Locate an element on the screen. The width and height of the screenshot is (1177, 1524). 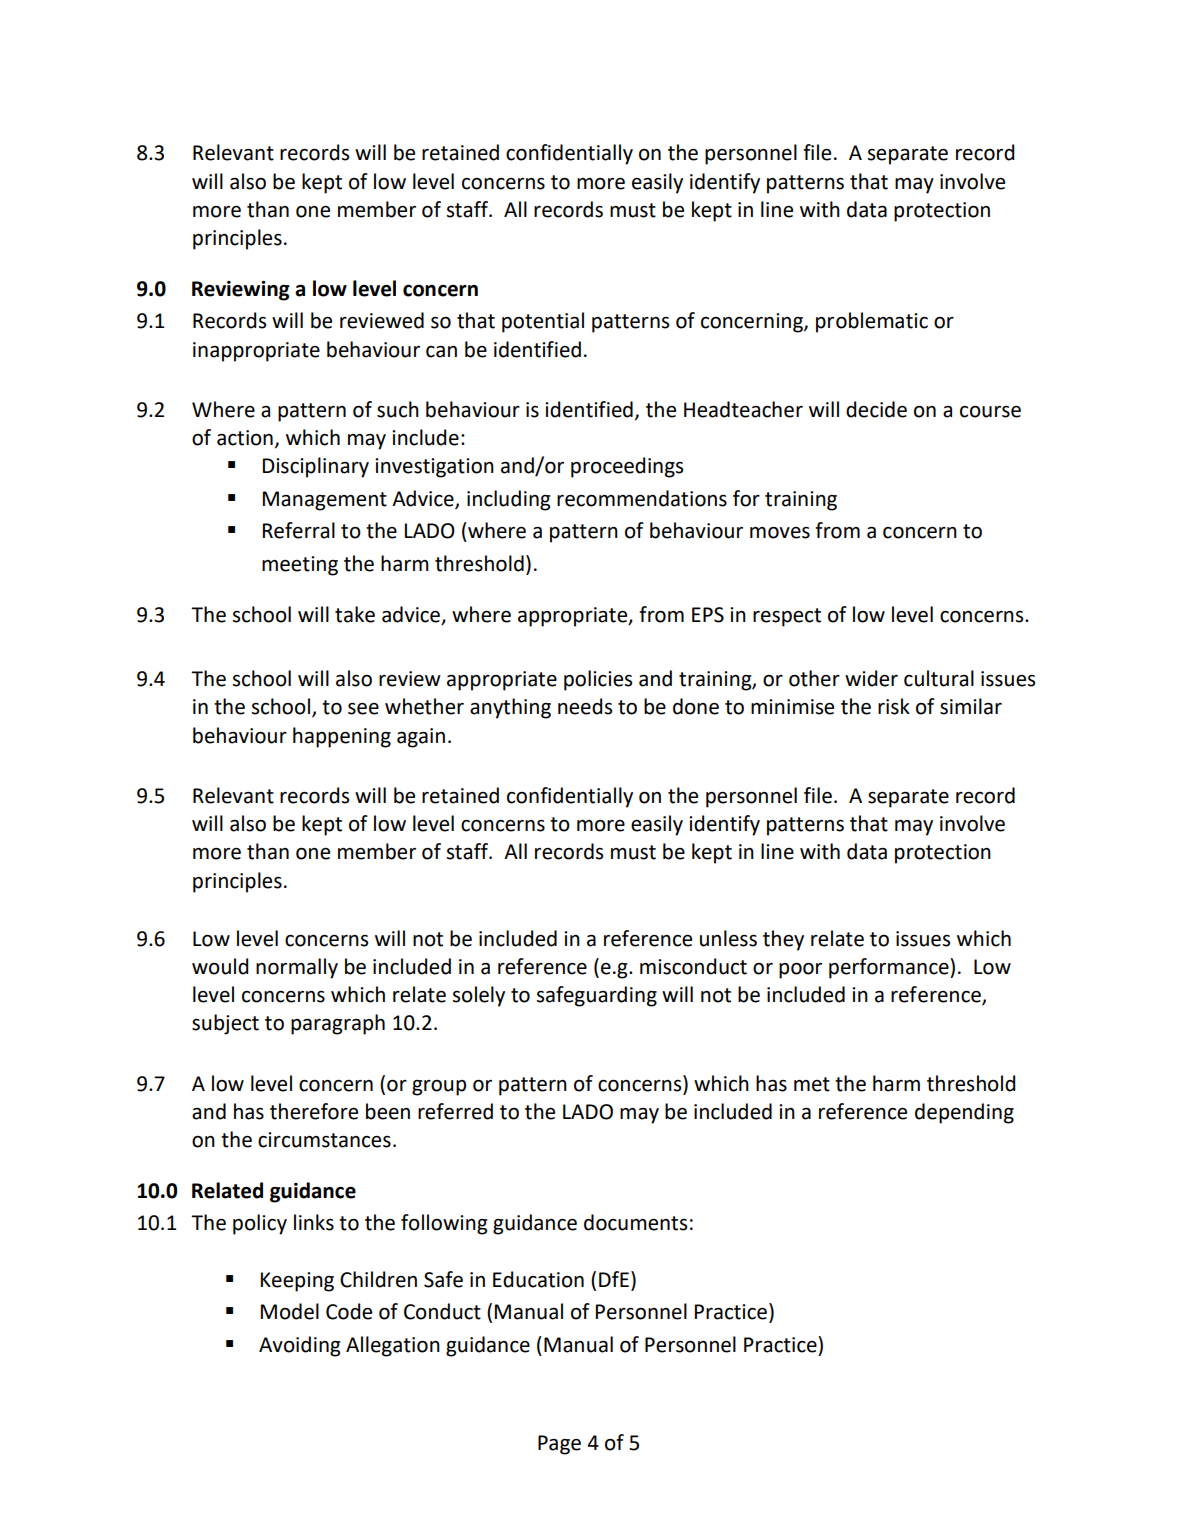
such is located at coordinates (398, 409).
